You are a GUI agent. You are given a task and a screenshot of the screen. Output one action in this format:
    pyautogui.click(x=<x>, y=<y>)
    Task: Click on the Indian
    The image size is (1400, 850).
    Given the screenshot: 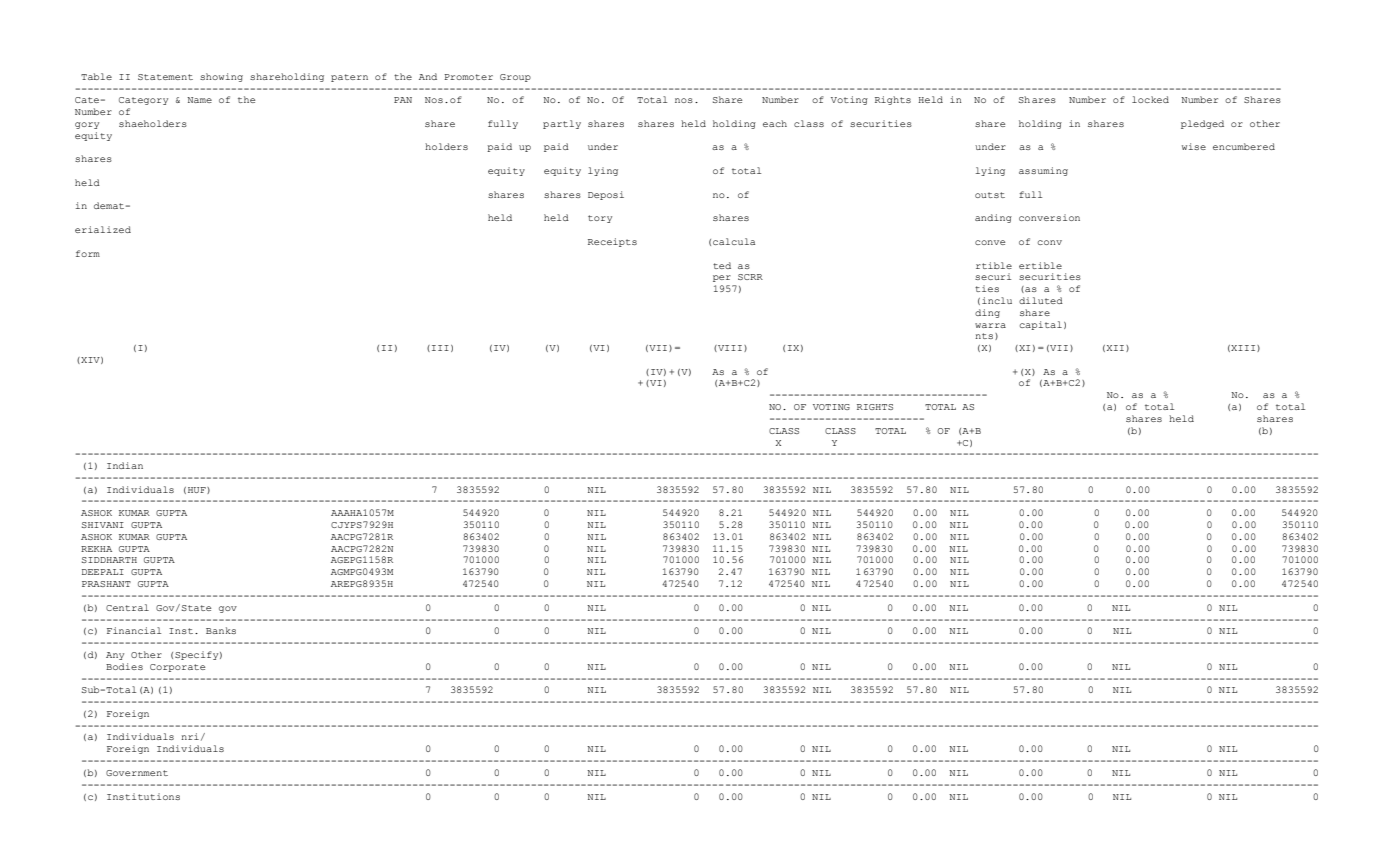 What is the action you would take?
    pyautogui.click(x=125, y=465)
